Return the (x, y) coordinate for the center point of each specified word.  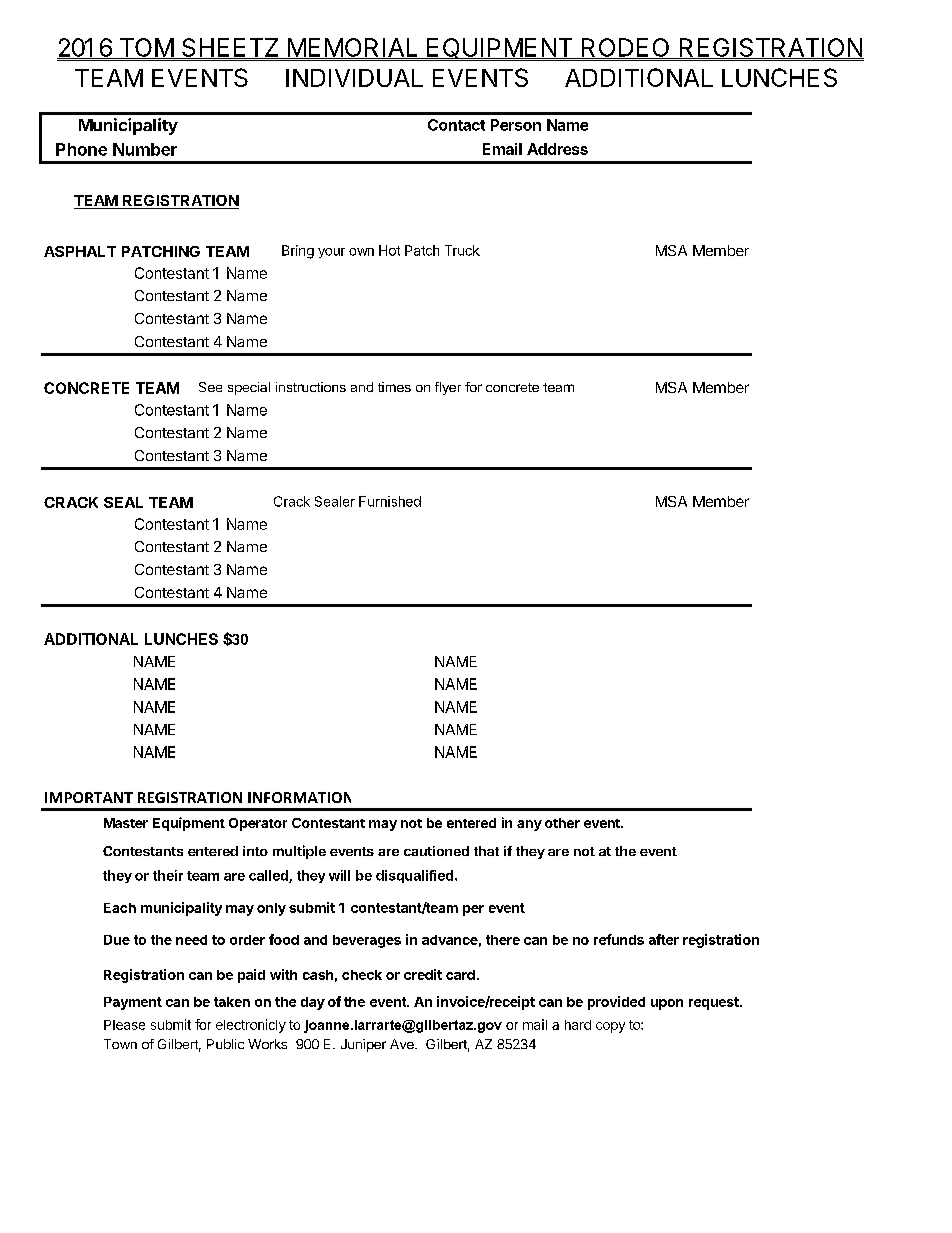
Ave (403, 1044)
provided (616, 1003)
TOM (146, 48)
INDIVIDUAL (354, 78)
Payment (133, 1003)
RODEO (625, 48)
